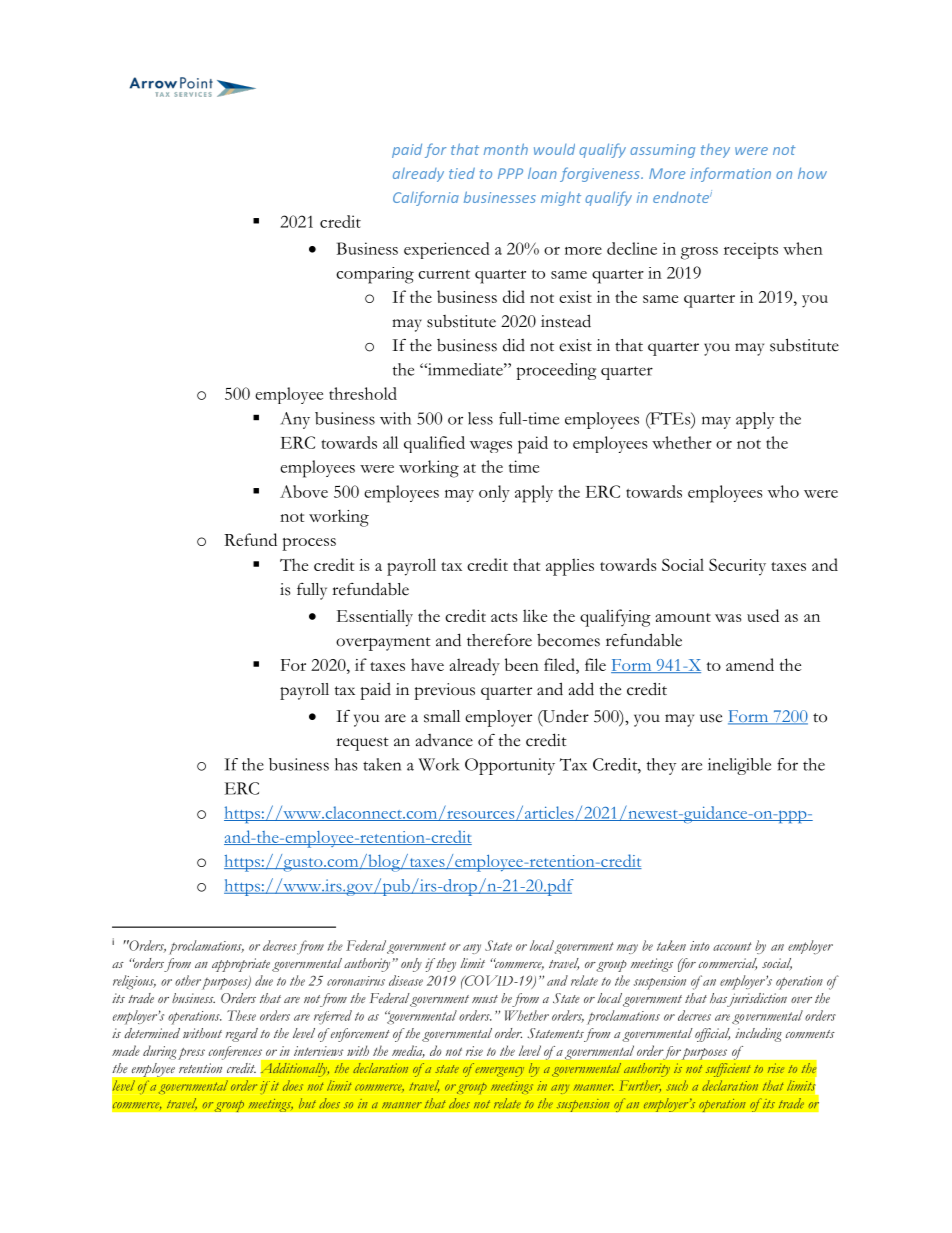  Describe the element at coordinates (510, 766) in the image. I see `Opportunity` at that location.
